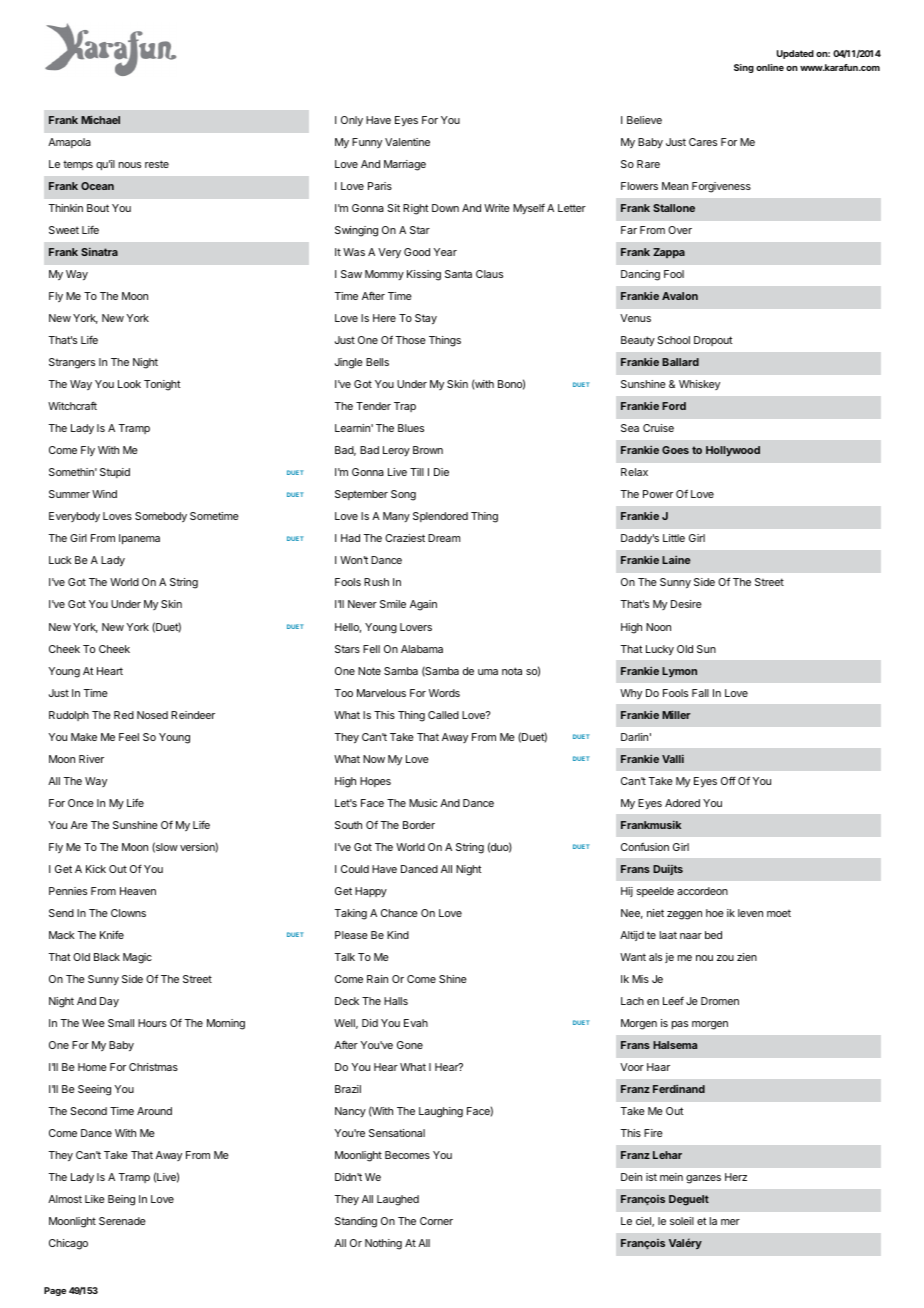 Image resolution: width=924 pixels, height=1308 pixels. Describe the element at coordinates (682, 1221) in the image. I see `soleil` at that location.
